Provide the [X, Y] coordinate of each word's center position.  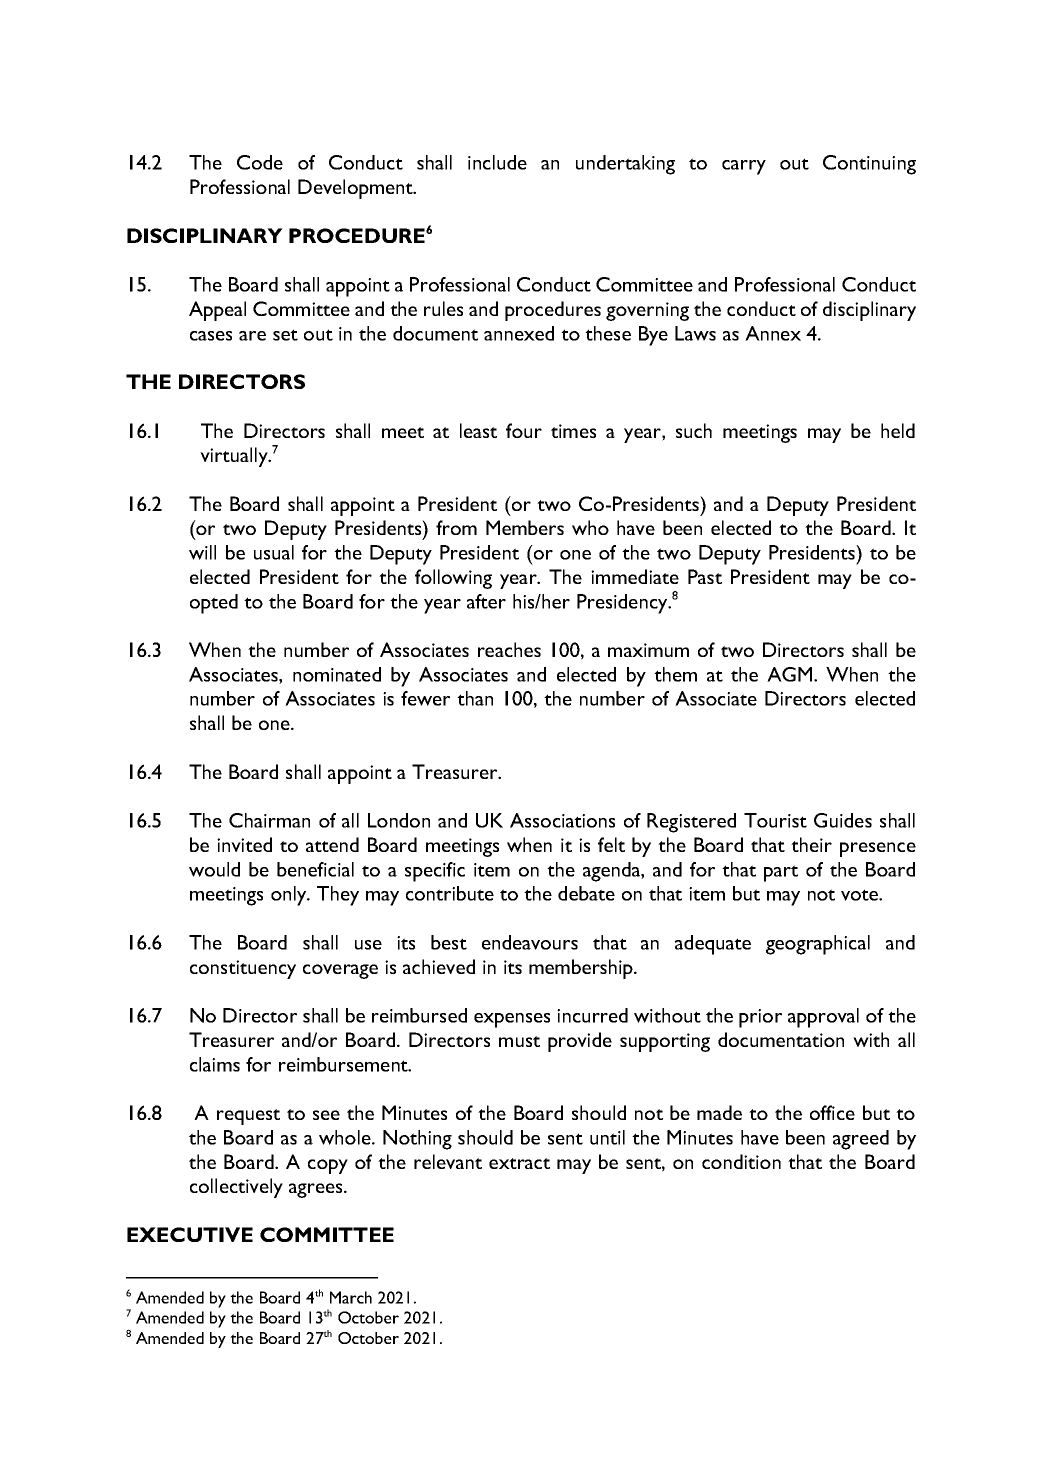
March [351, 1297]
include [497, 162]
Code [260, 162]
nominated [337, 674]
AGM [789, 674]
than [475, 698]
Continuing [869, 165]
